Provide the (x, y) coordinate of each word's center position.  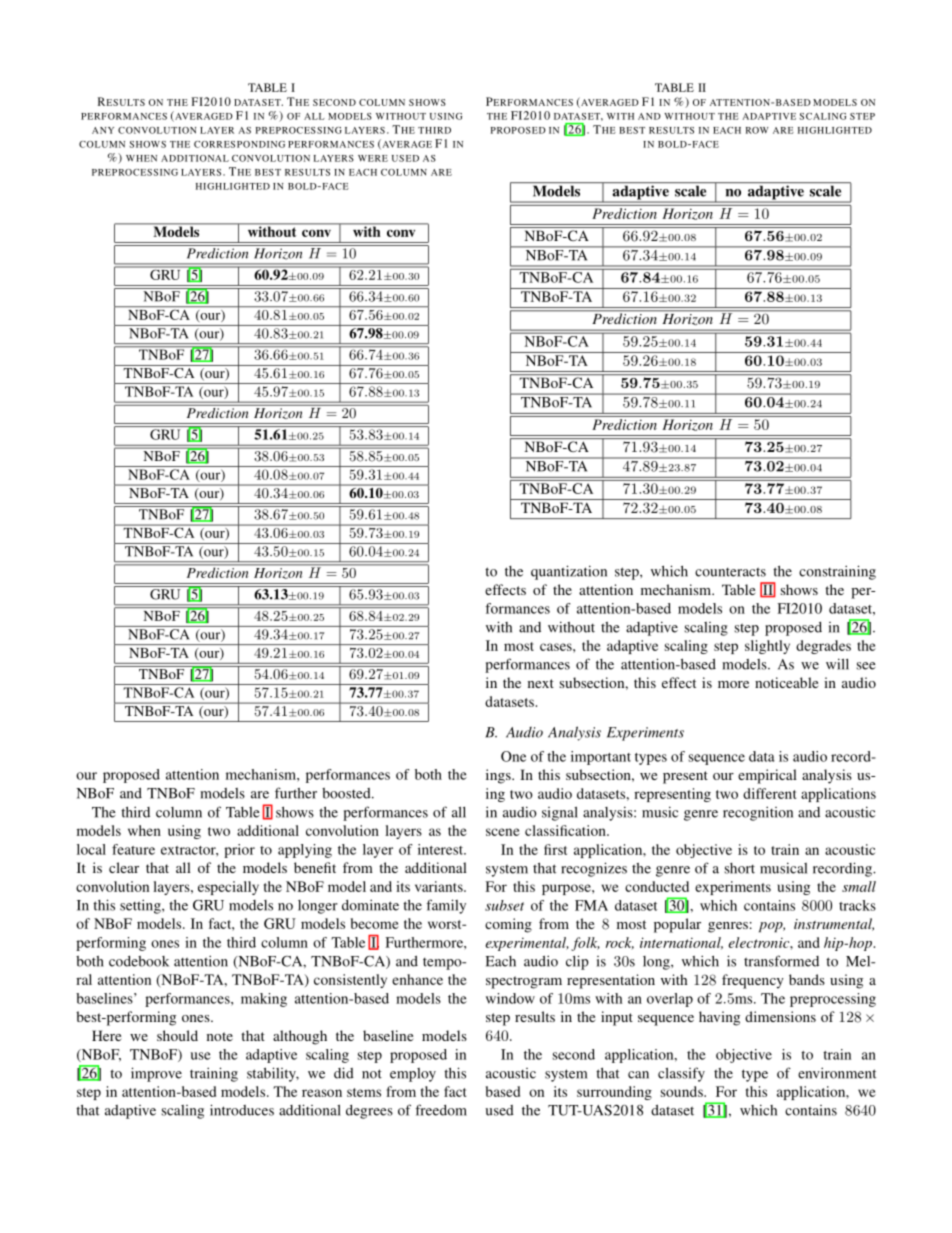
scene (503, 832)
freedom (441, 1110)
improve (156, 1074)
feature (133, 849)
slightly (767, 647)
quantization (569, 572)
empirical (767, 776)
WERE (373, 158)
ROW (757, 130)
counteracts (730, 572)
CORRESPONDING (239, 144)
